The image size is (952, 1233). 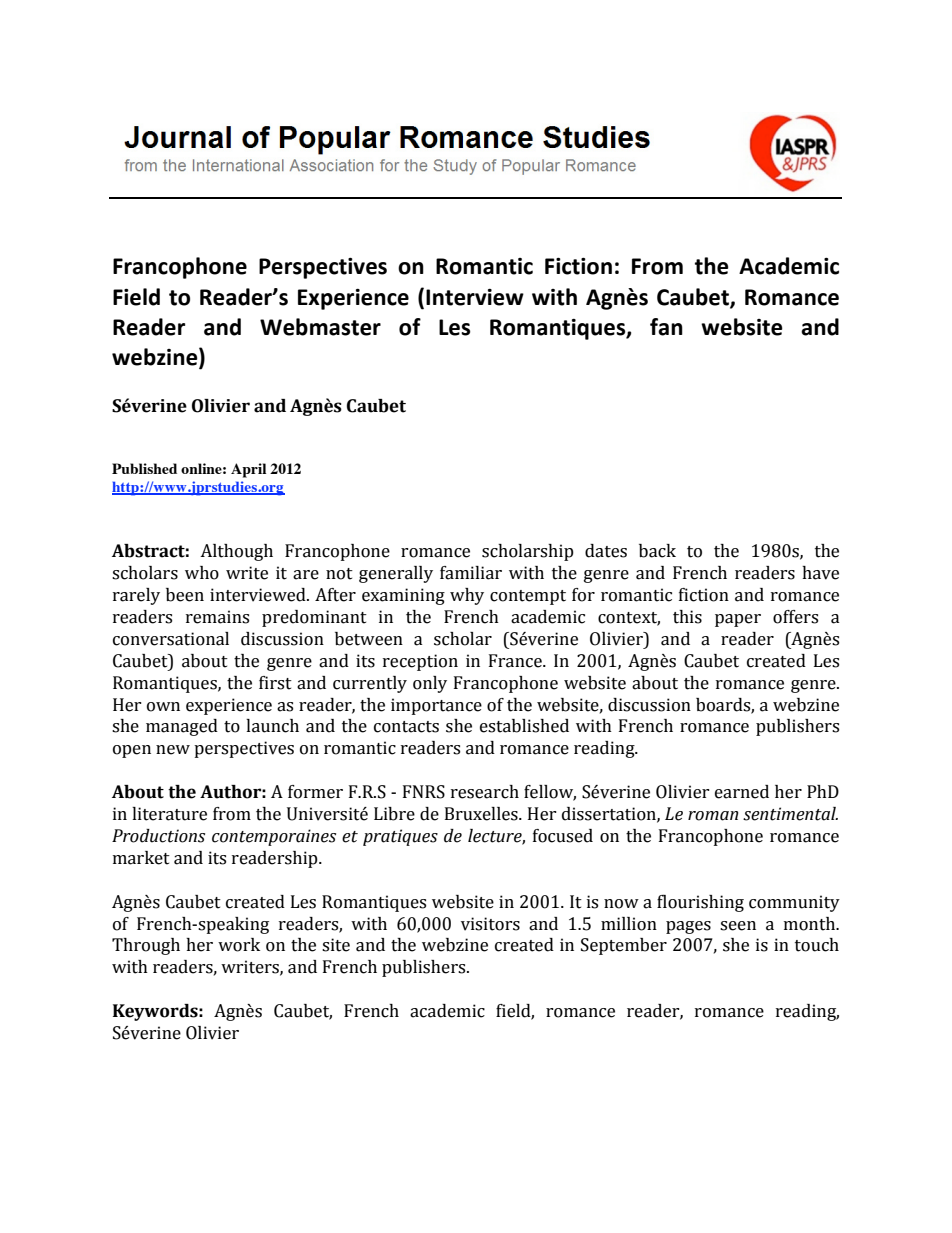 What do you see at coordinates (239, 945) in the screenshot?
I see `work` at bounding box center [239, 945].
